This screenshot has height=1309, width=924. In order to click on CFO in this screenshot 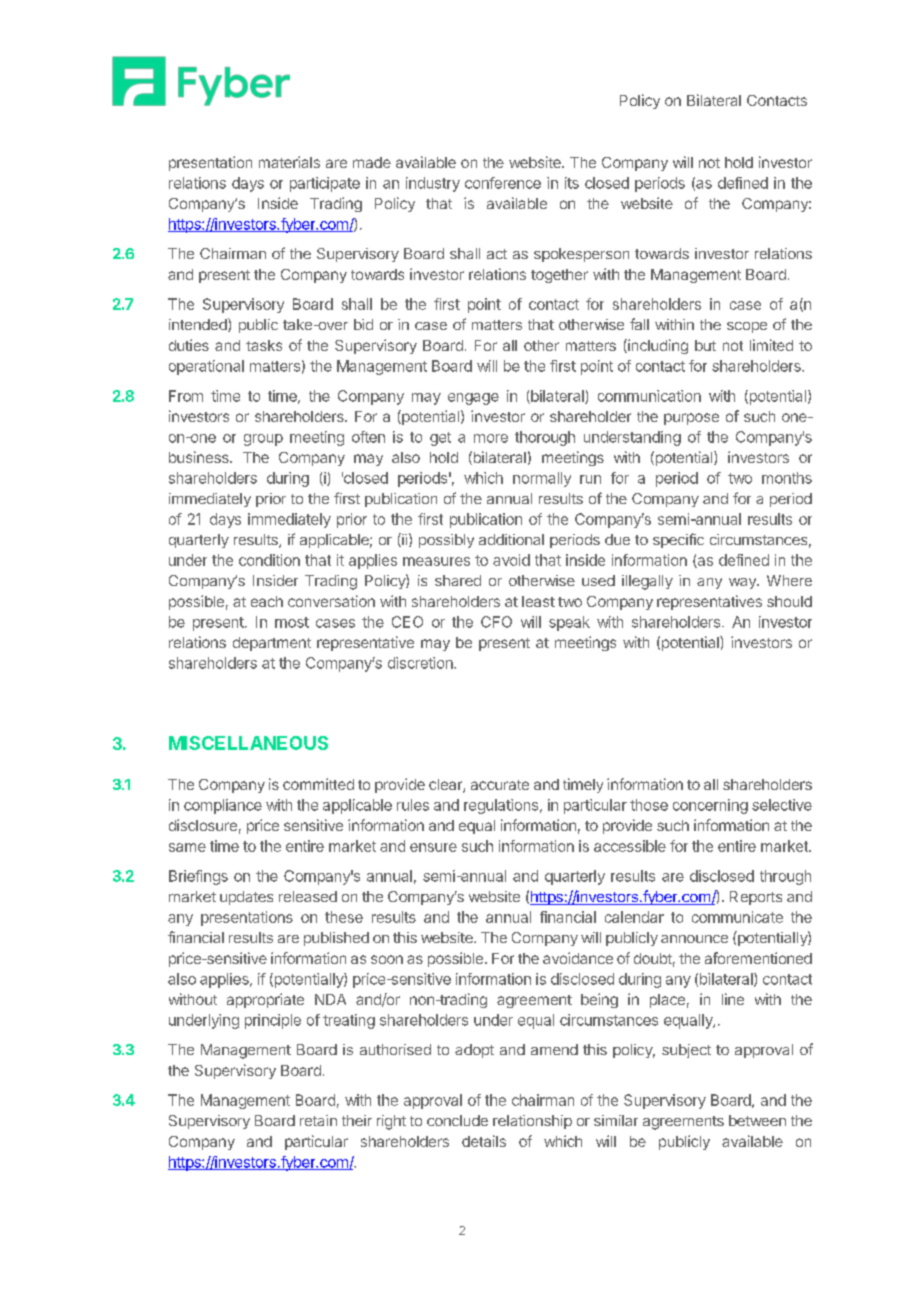, I will do `click(496, 622)`.
